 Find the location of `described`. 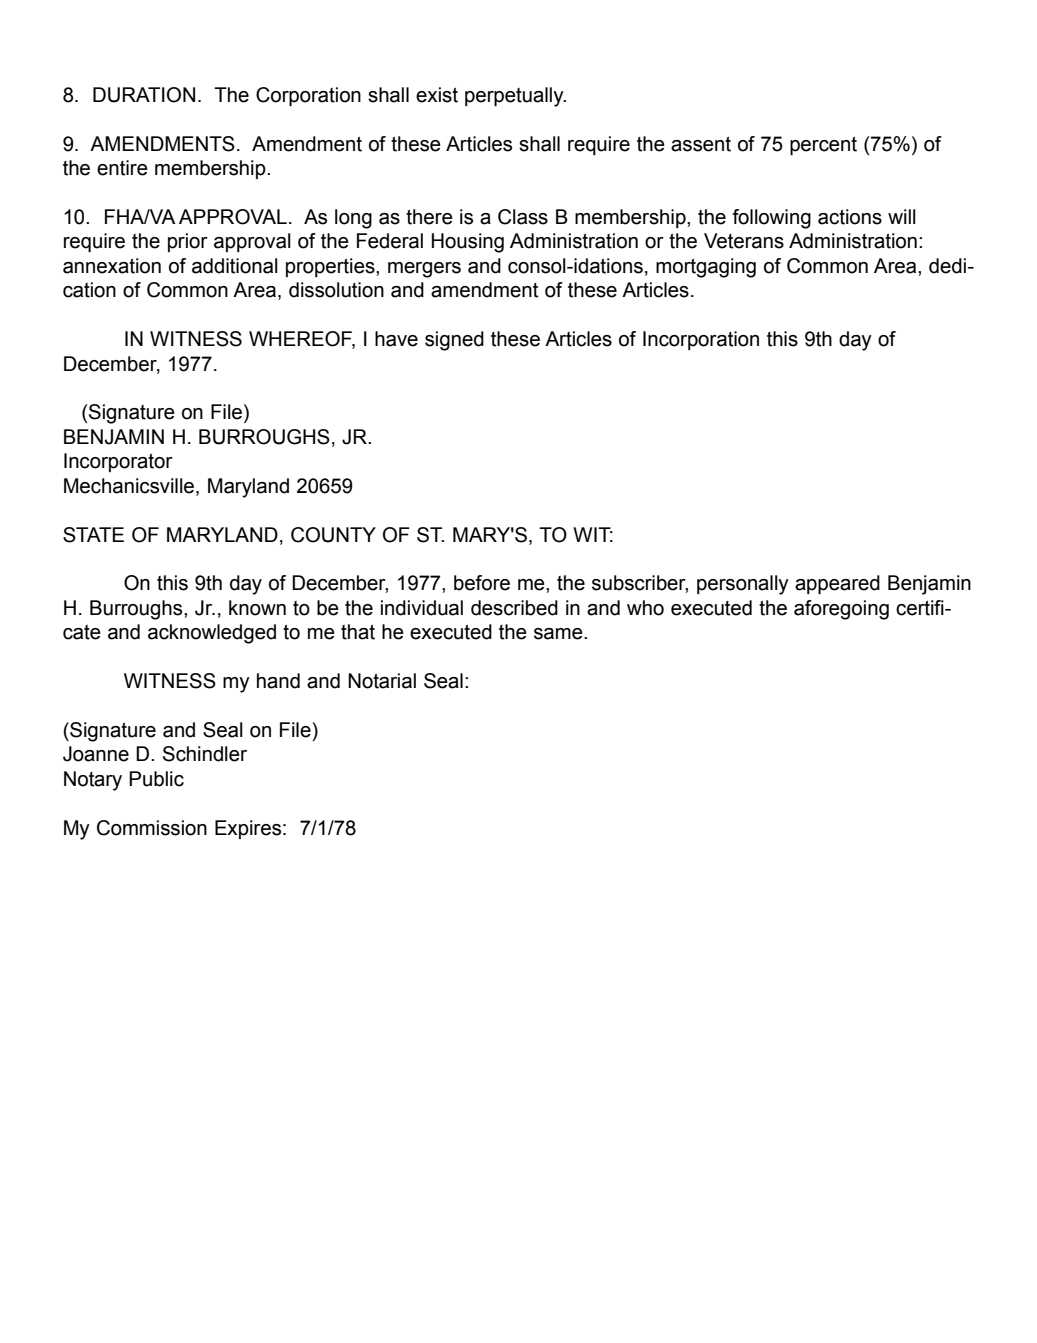

described is located at coordinates (514, 608).
